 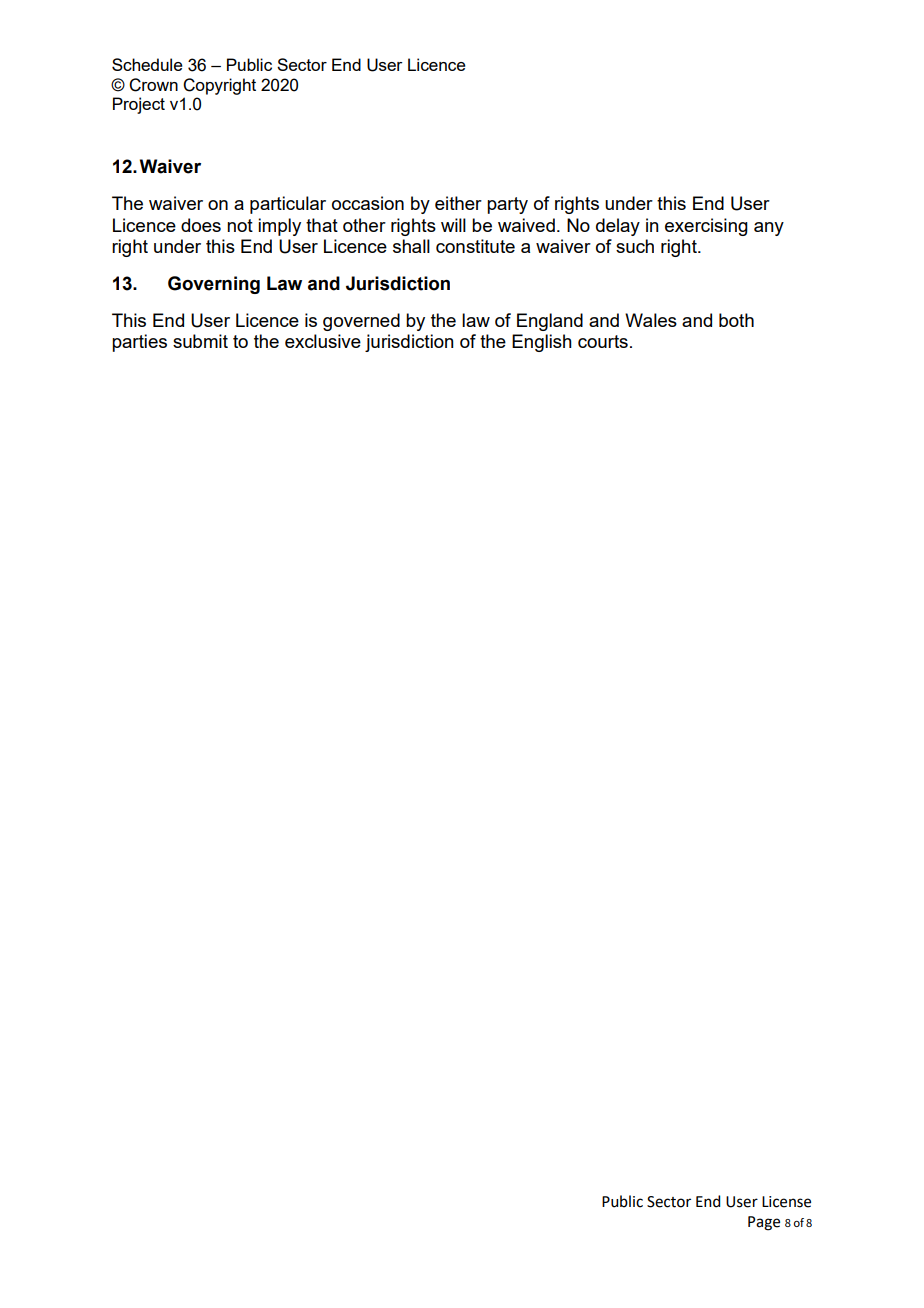 I want to click on exercising, so click(x=706, y=227).
